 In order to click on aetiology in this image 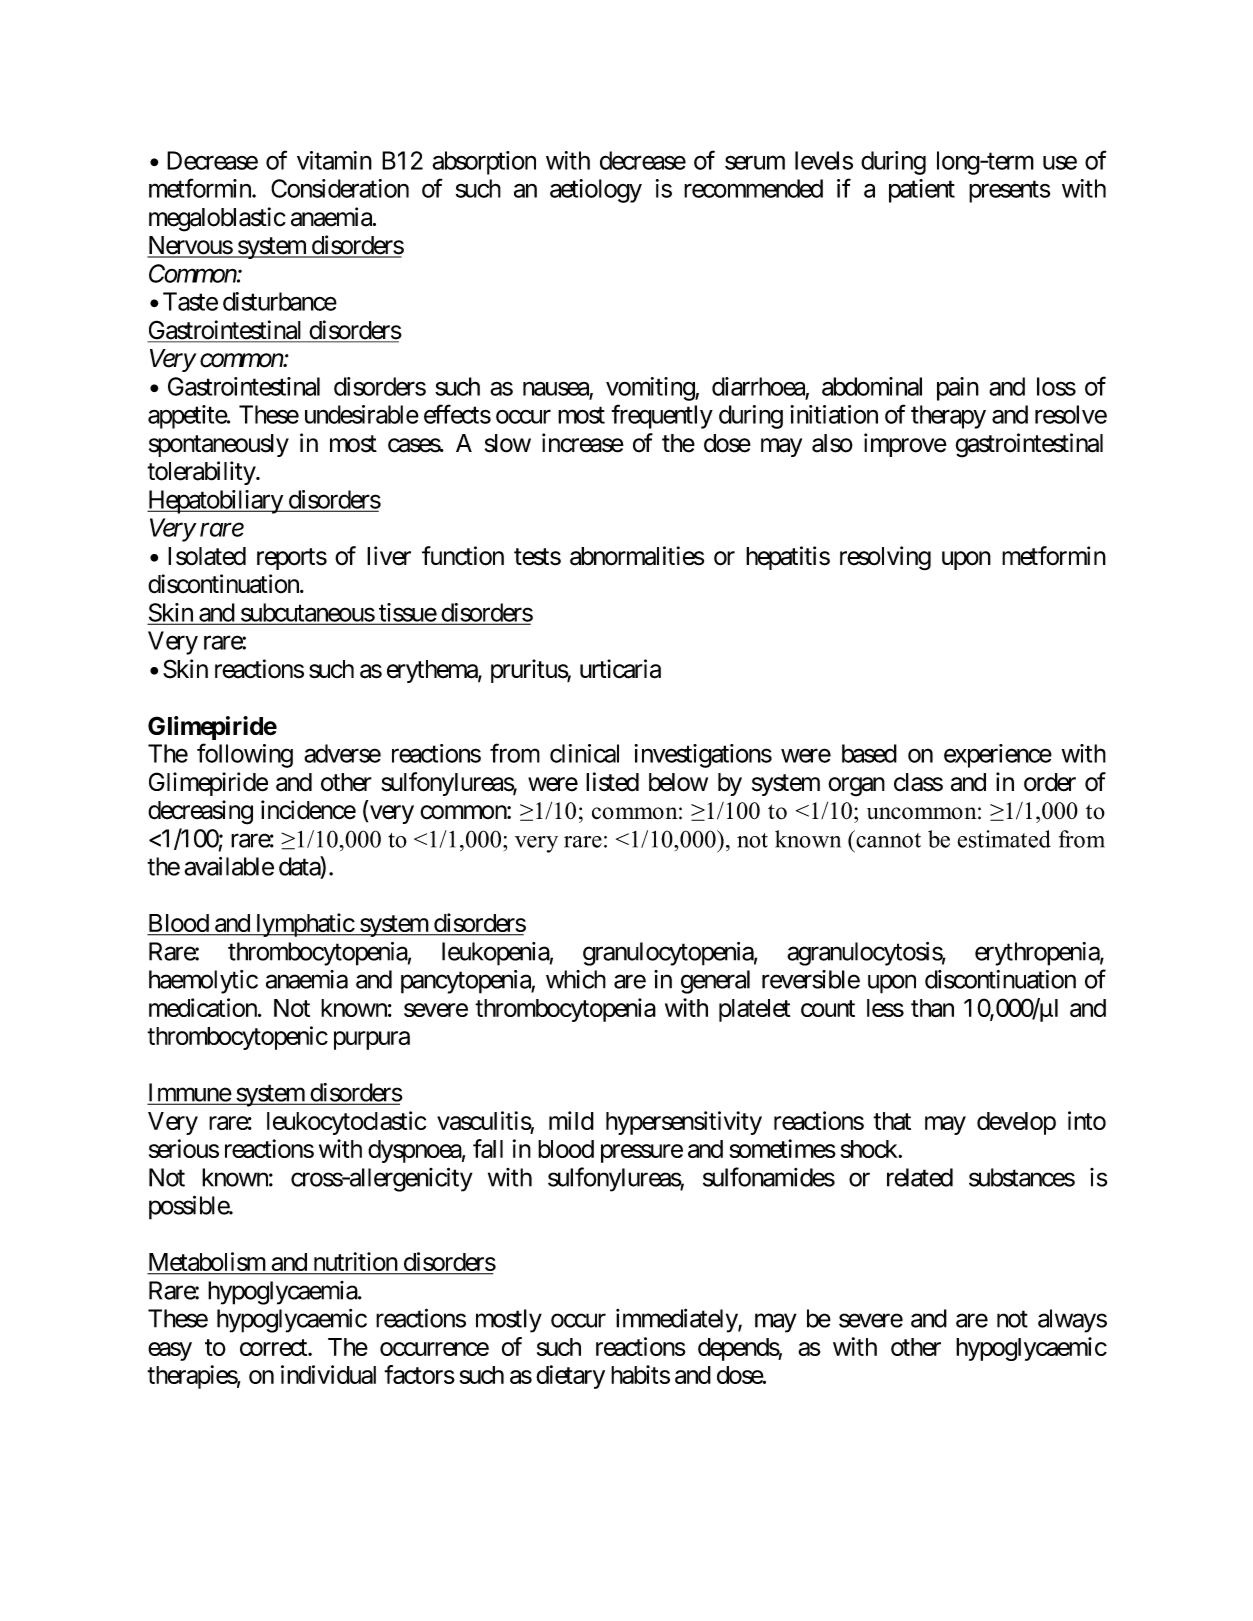, I will do `click(596, 191)`.
